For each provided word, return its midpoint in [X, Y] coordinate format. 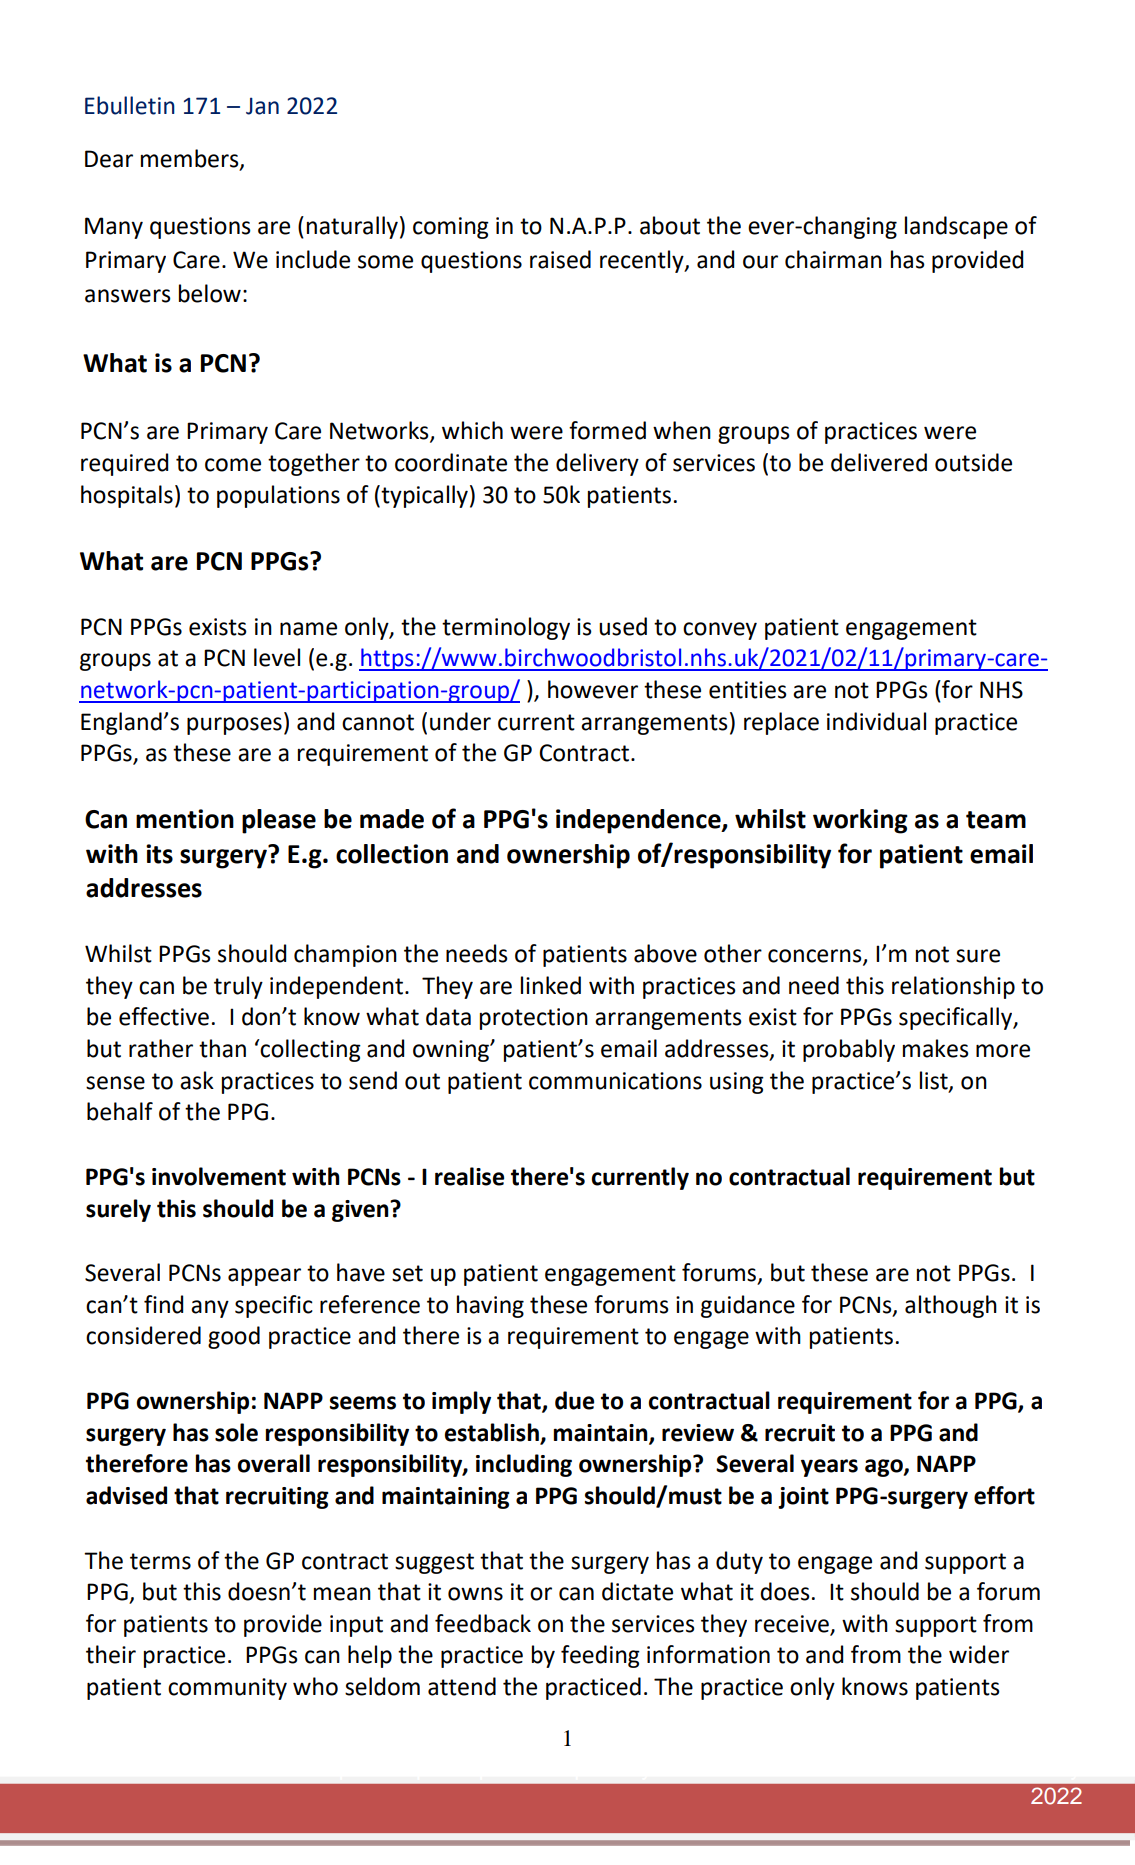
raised [560, 259]
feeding [600, 1656]
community [227, 1689]
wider [979, 1654]
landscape [956, 227]
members [191, 159]
